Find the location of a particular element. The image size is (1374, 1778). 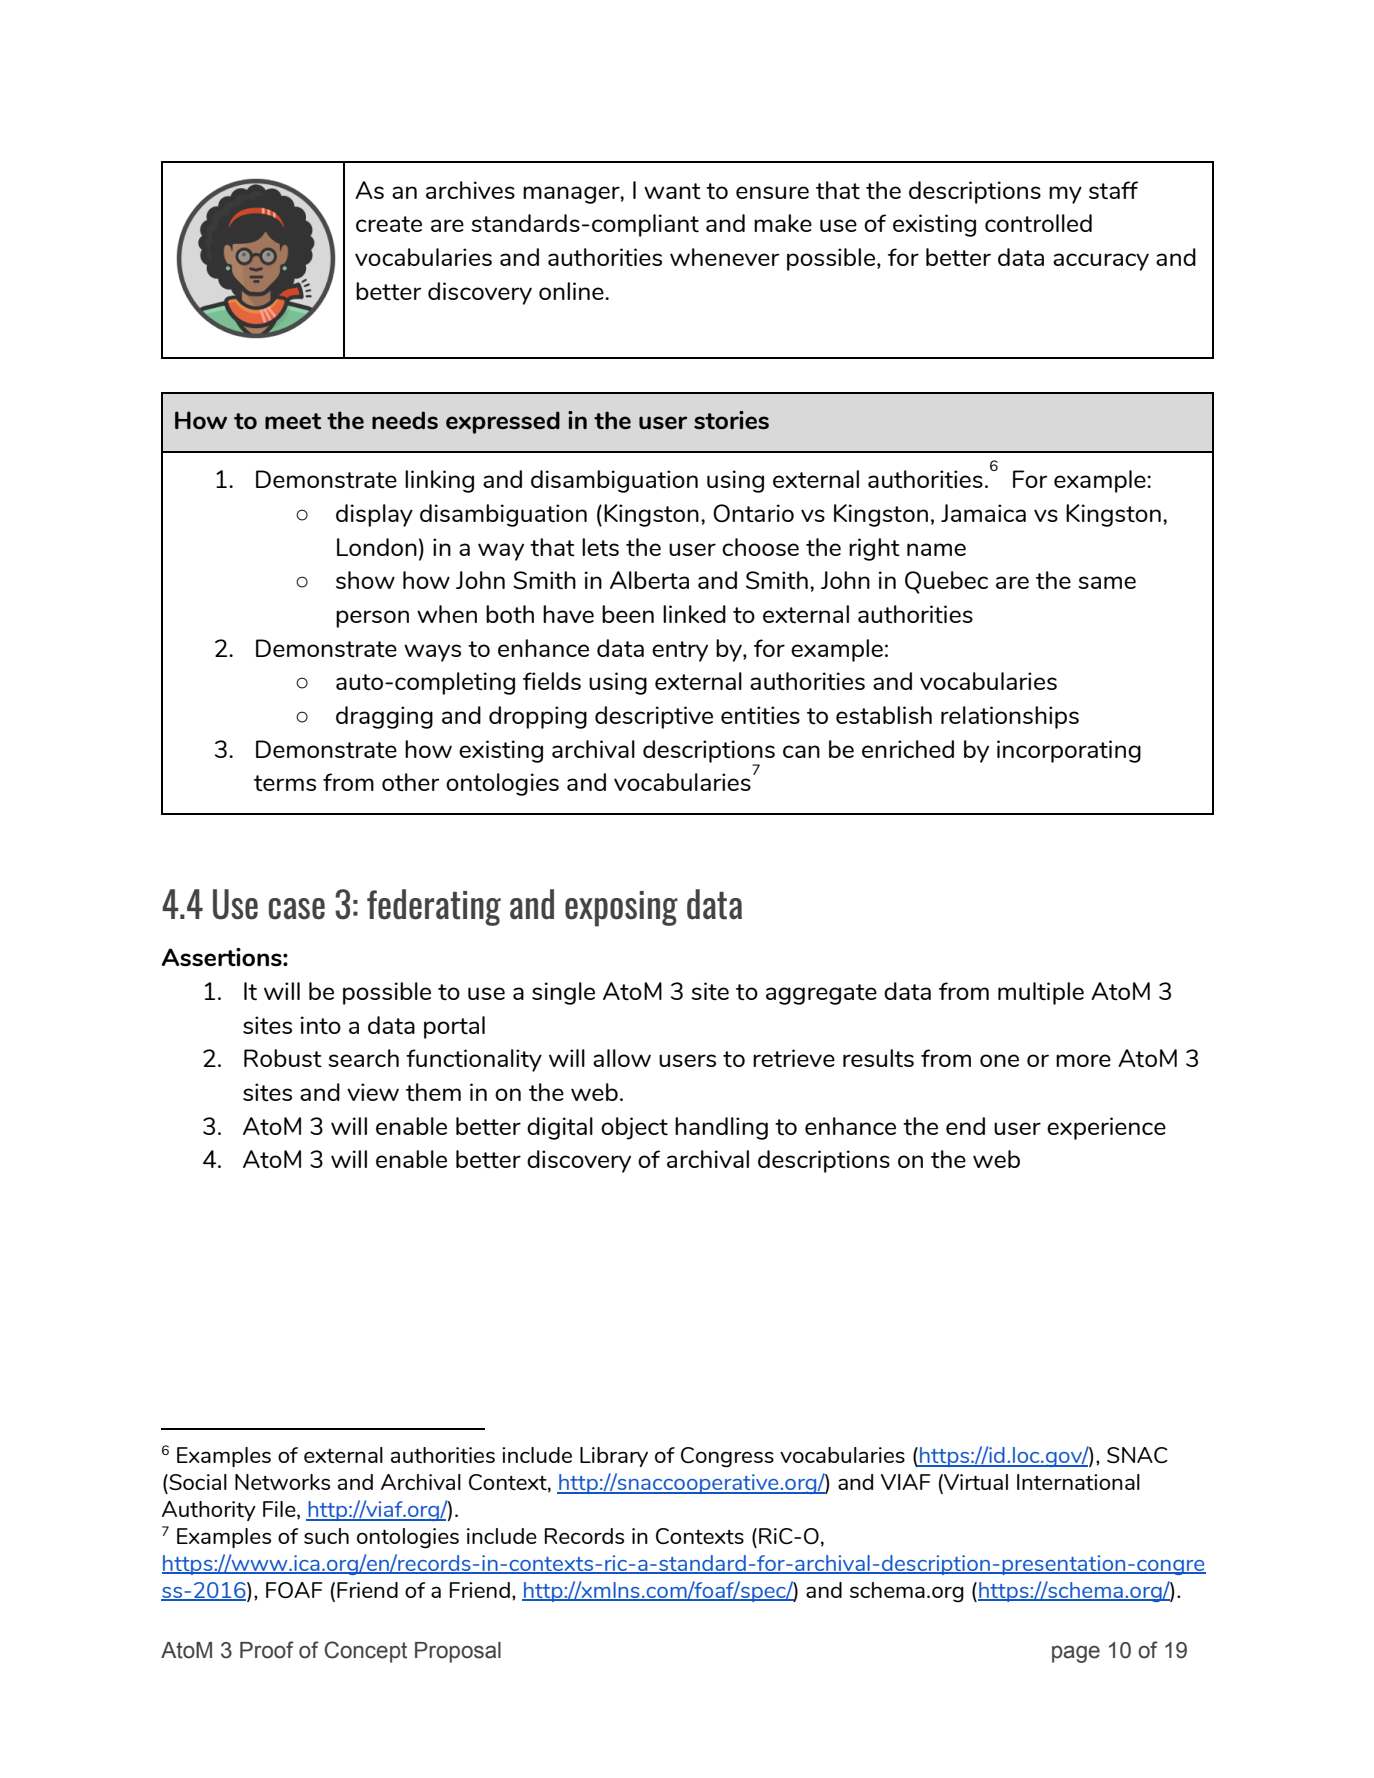

descriptive is located at coordinates (654, 717).
